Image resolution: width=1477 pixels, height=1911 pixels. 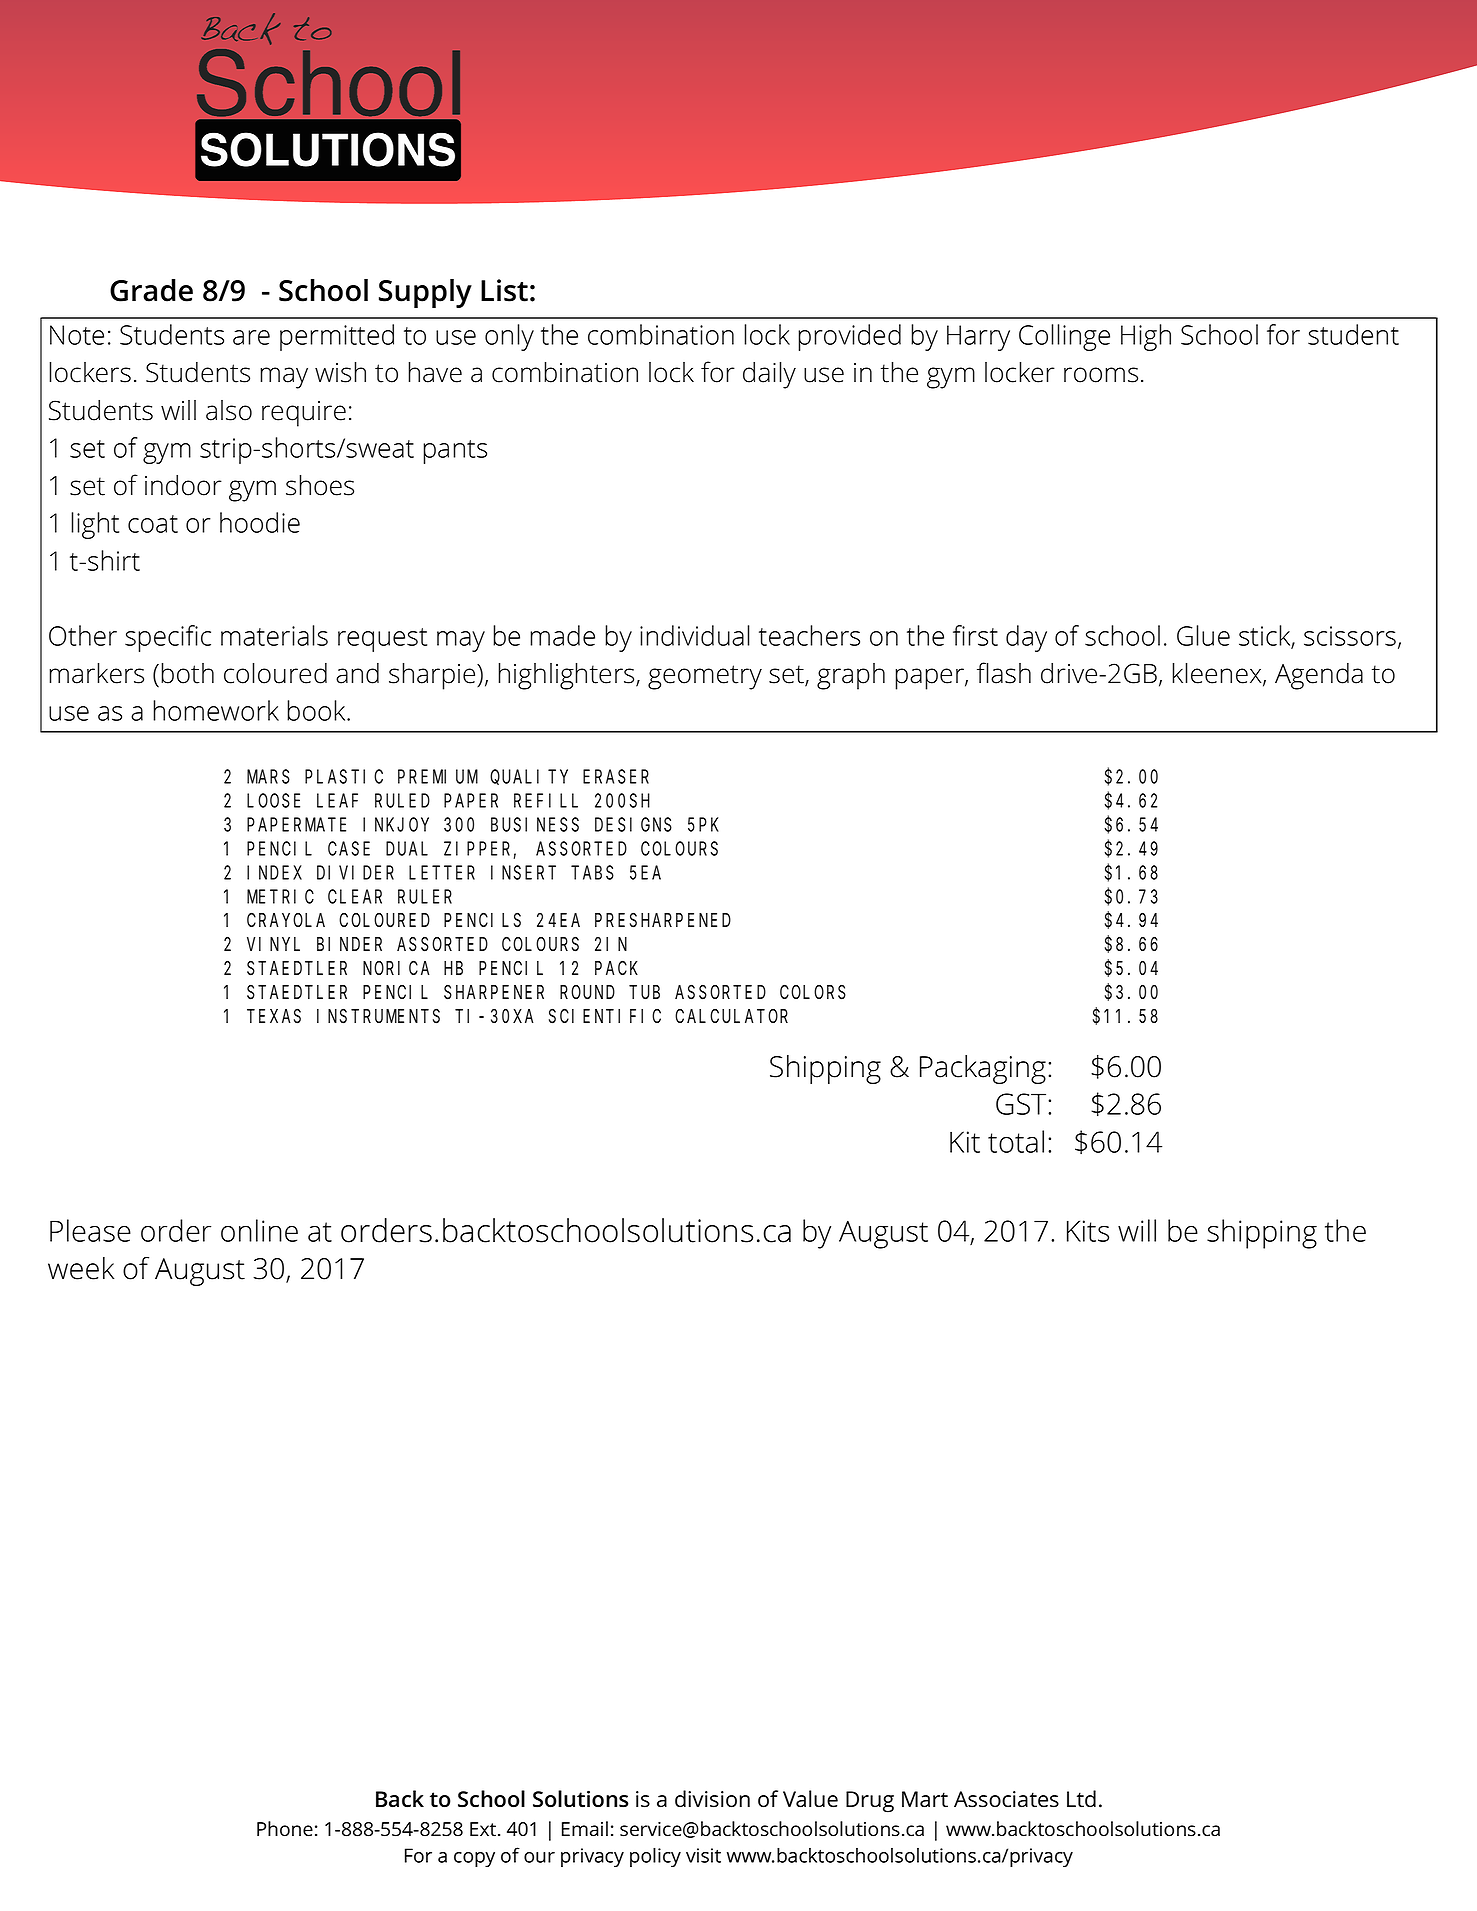 I want to click on GST, so click(x=1022, y=1104).
